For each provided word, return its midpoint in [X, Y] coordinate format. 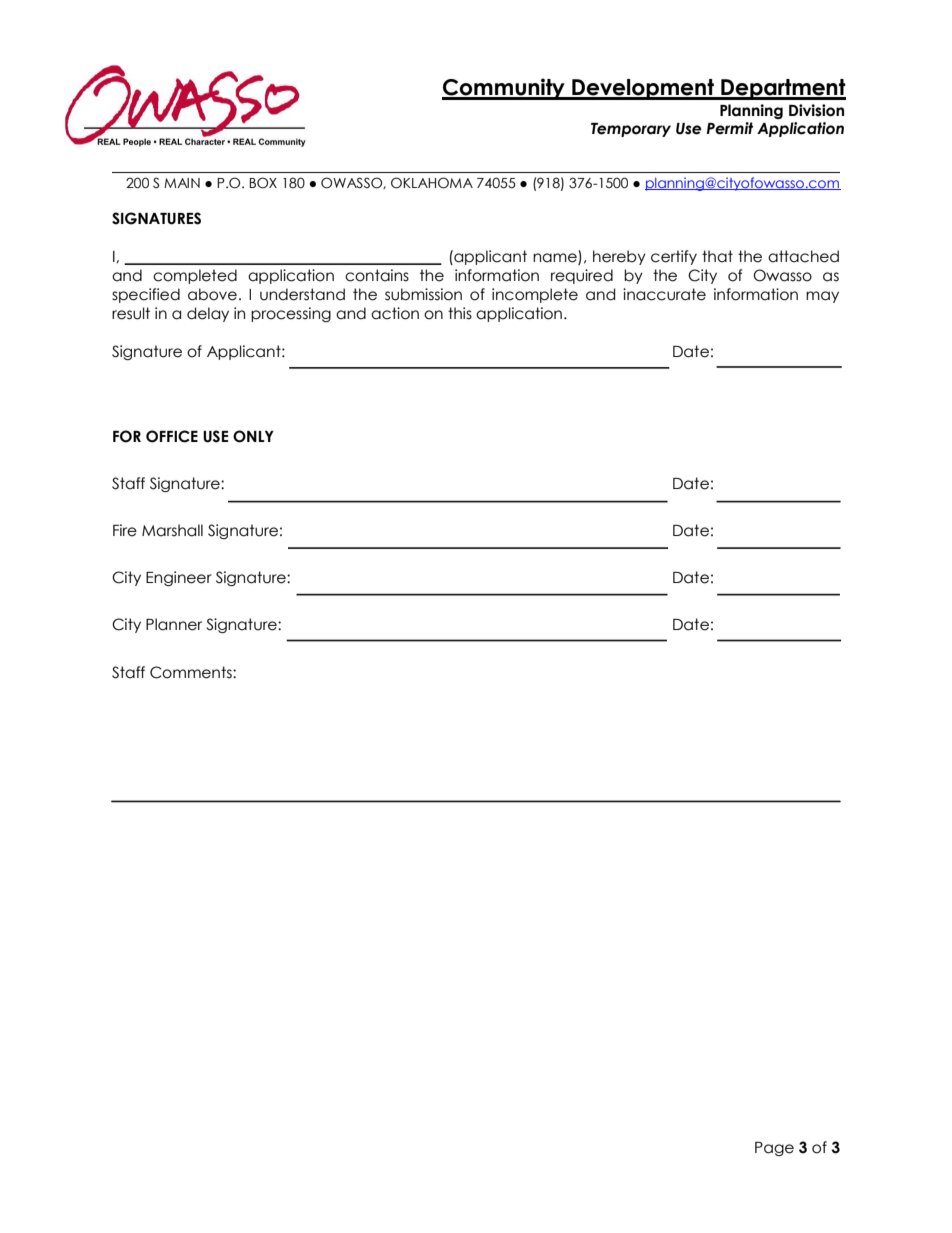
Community [504, 89]
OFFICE [172, 436]
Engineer [179, 578]
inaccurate [664, 294]
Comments [192, 672]
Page [774, 1149]
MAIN [182, 183]
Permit [729, 128]
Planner [174, 624]
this [460, 313]
